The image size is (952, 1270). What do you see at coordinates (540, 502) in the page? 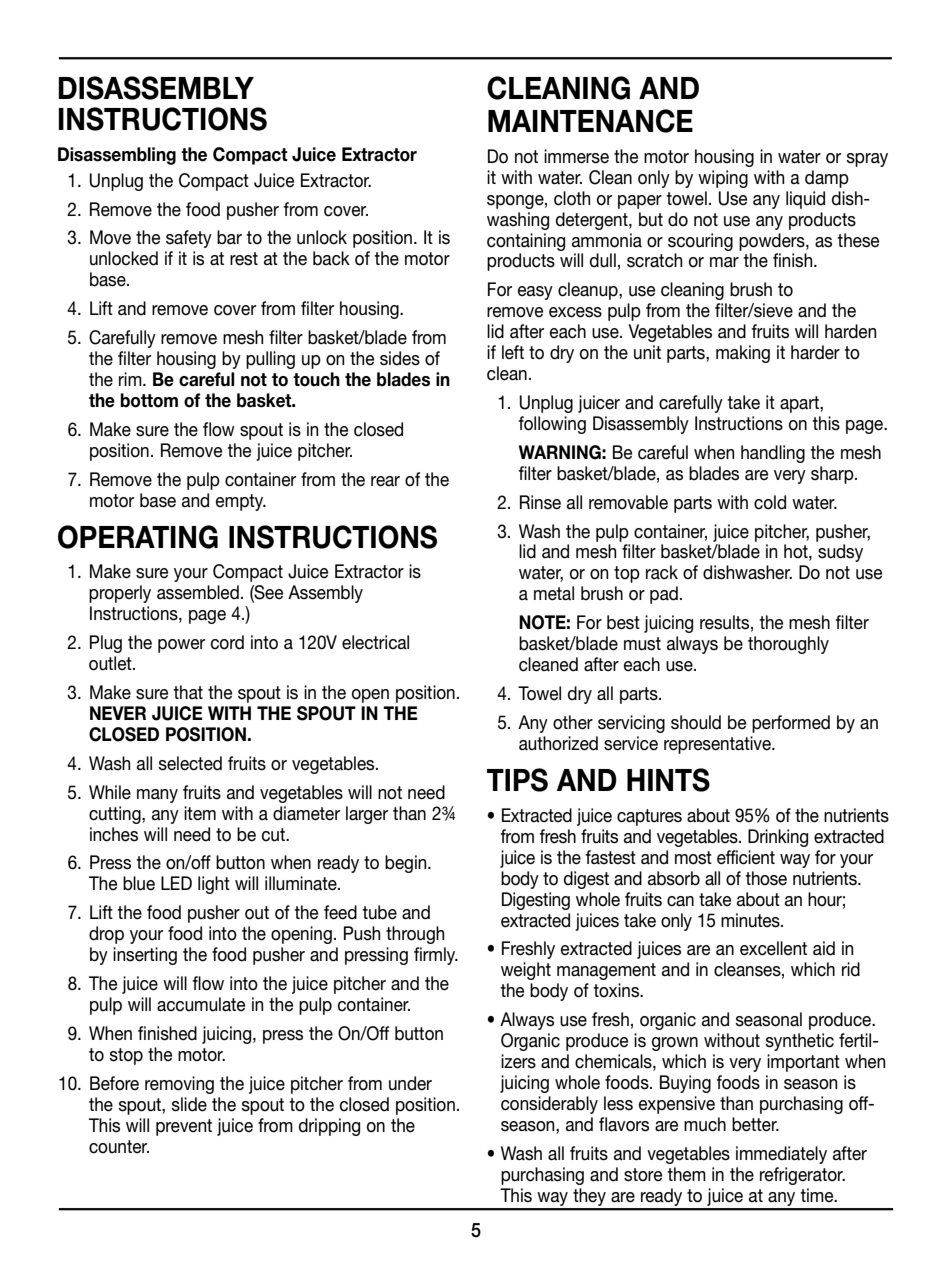
I see `Rinse` at bounding box center [540, 502].
